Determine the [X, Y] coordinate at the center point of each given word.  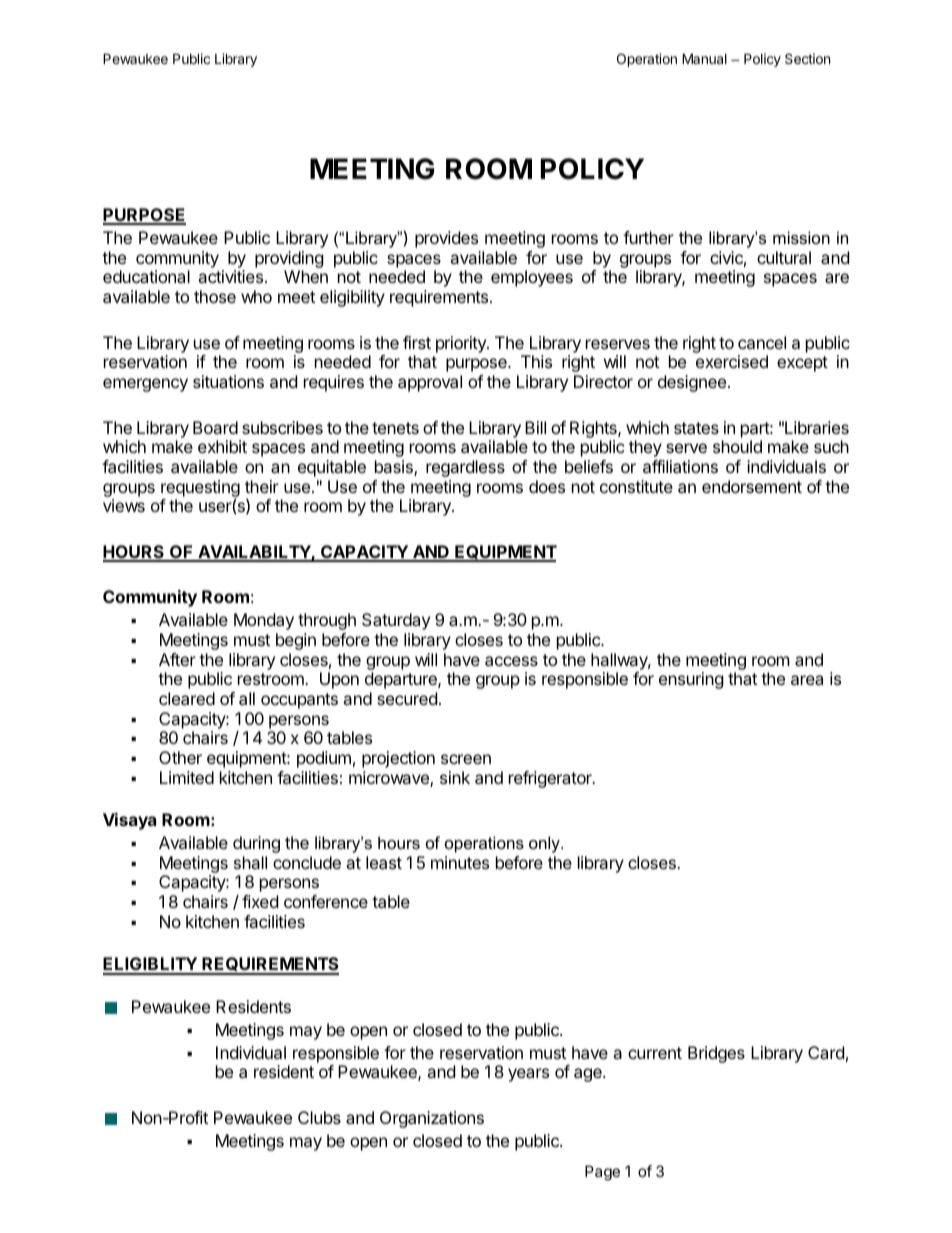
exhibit [222, 446]
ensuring [691, 680]
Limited [187, 777]
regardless [465, 468]
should [737, 446]
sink [455, 777]
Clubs [319, 1117]
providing [289, 259]
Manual [704, 58]
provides [446, 239]
